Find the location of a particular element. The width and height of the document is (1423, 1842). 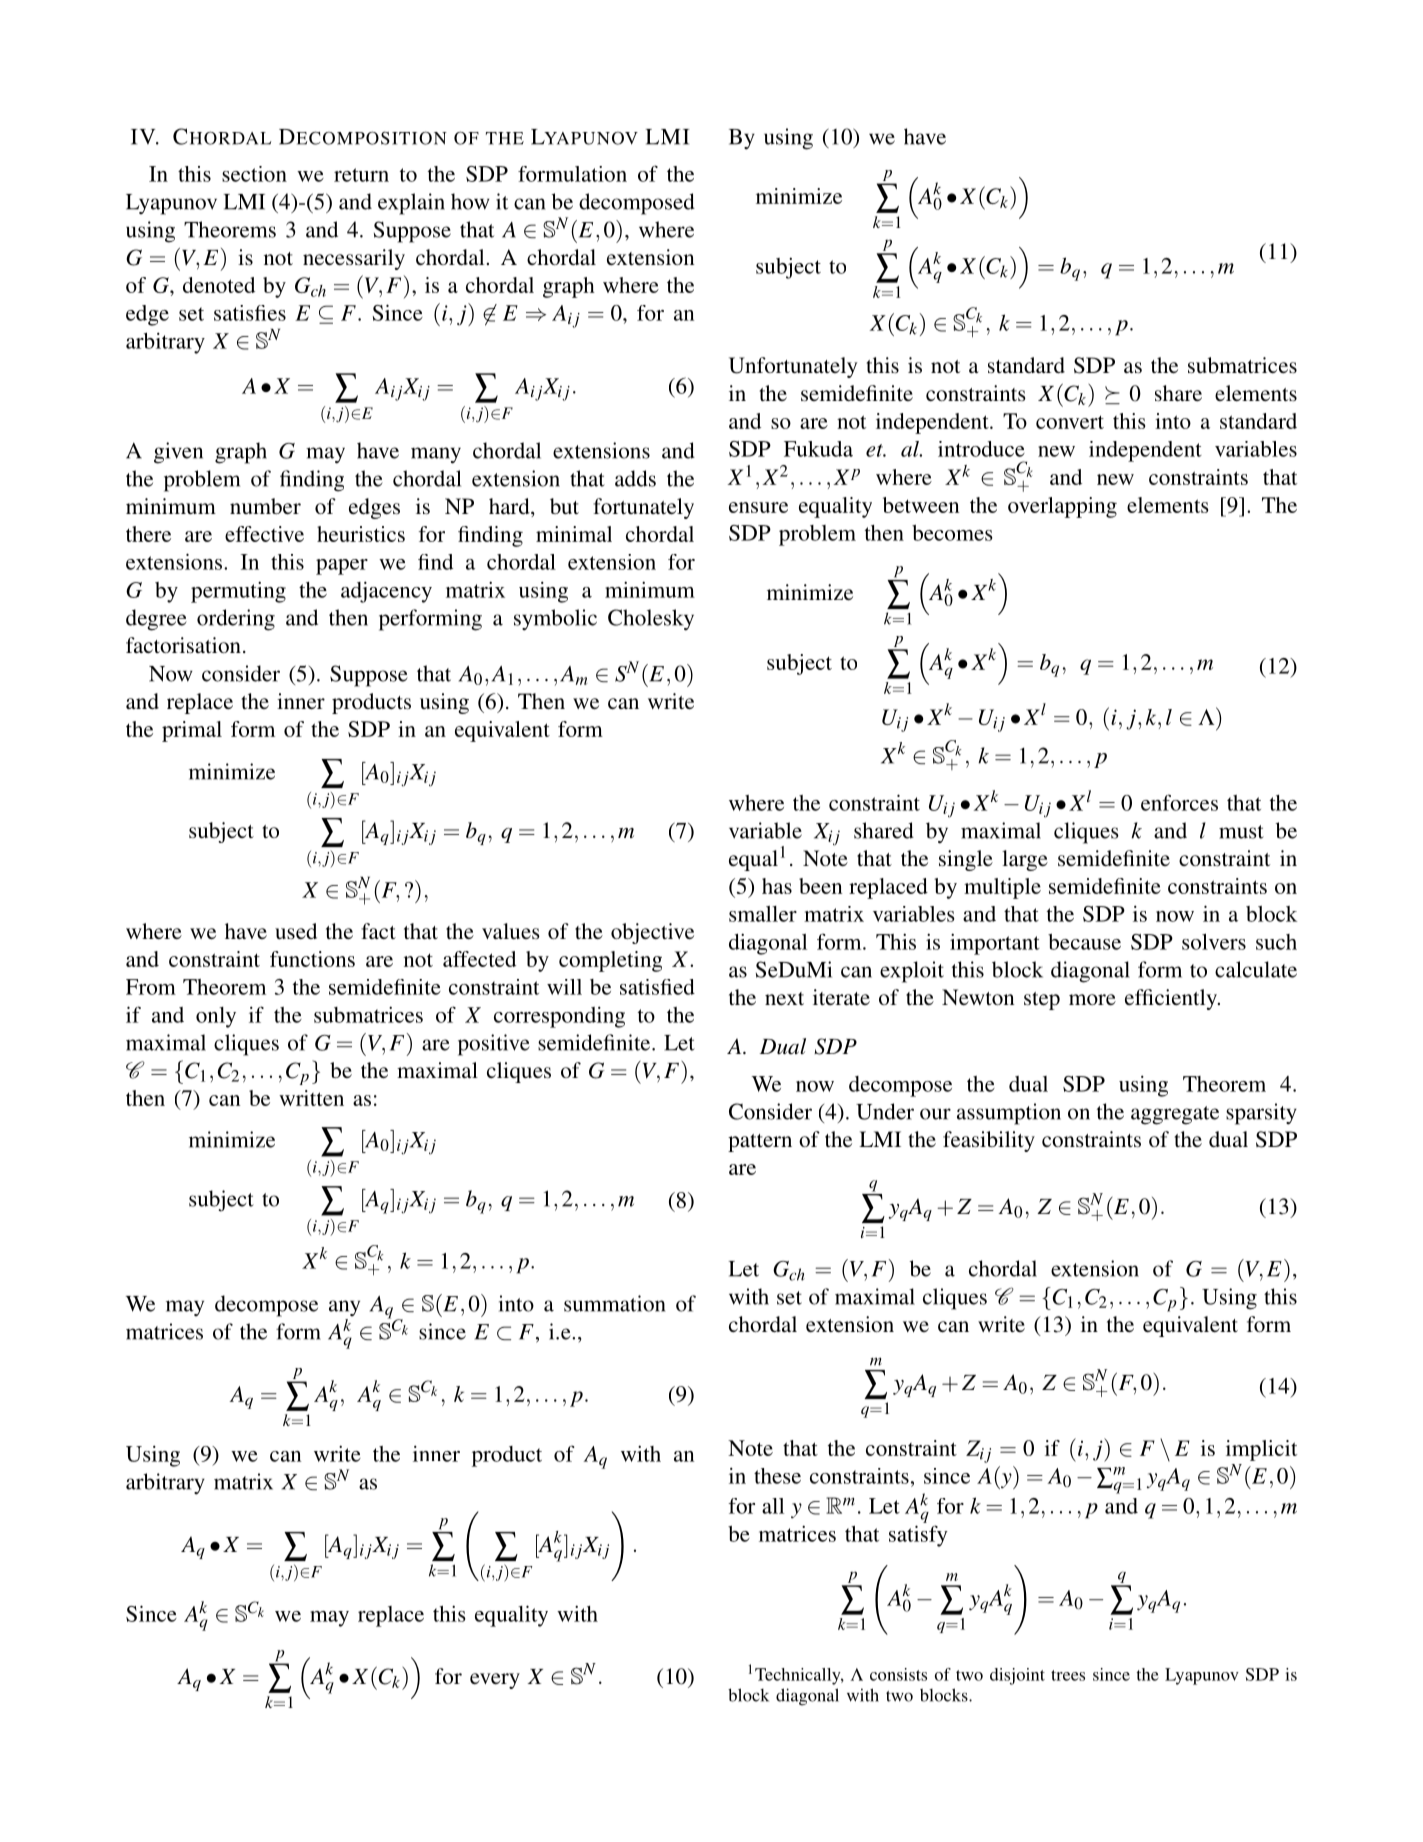

enforces is located at coordinates (1179, 802).
